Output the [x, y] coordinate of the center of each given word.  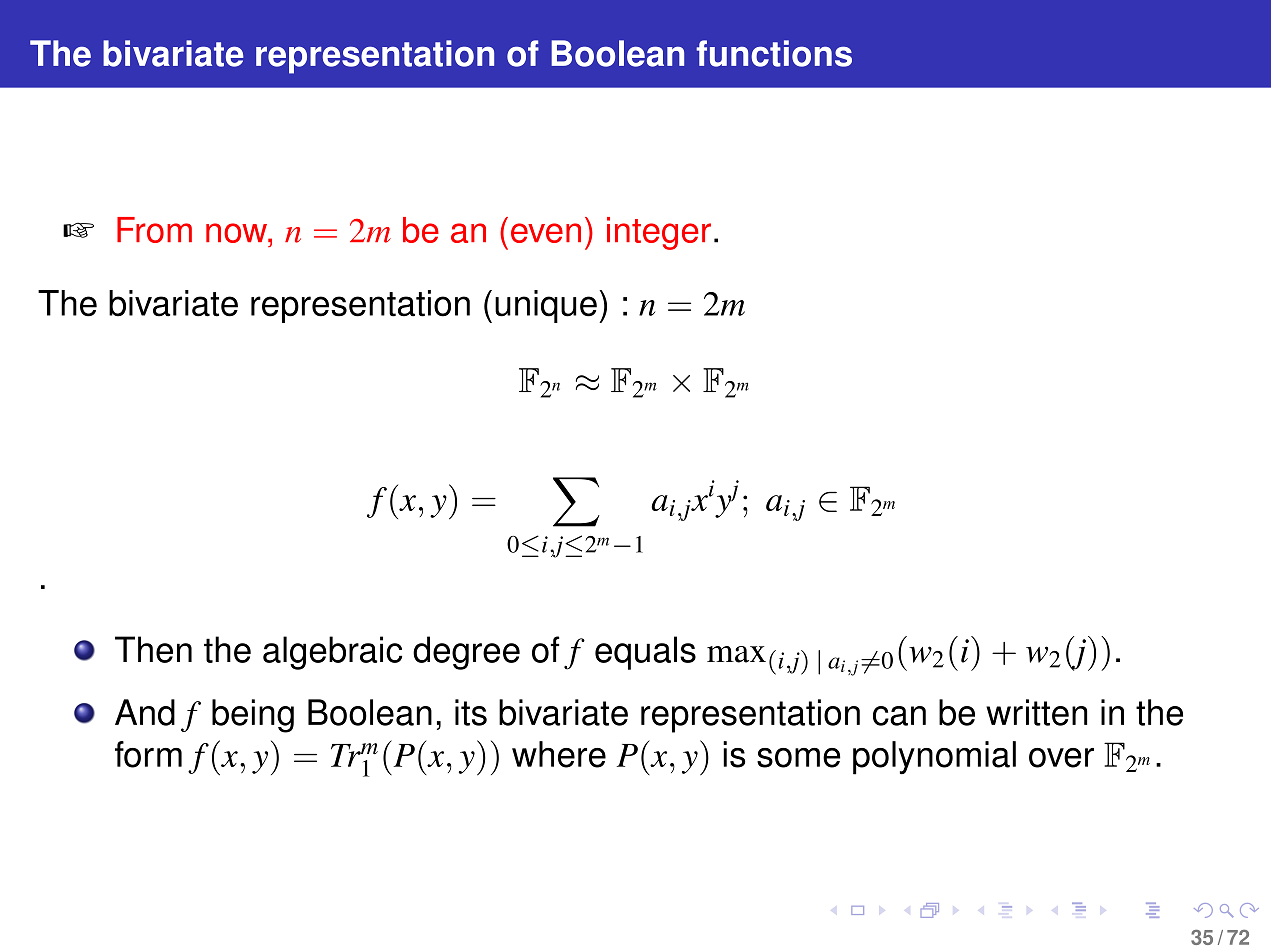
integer [659, 233]
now [237, 233]
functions [774, 53]
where [559, 754]
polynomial [934, 758]
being [253, 716]
